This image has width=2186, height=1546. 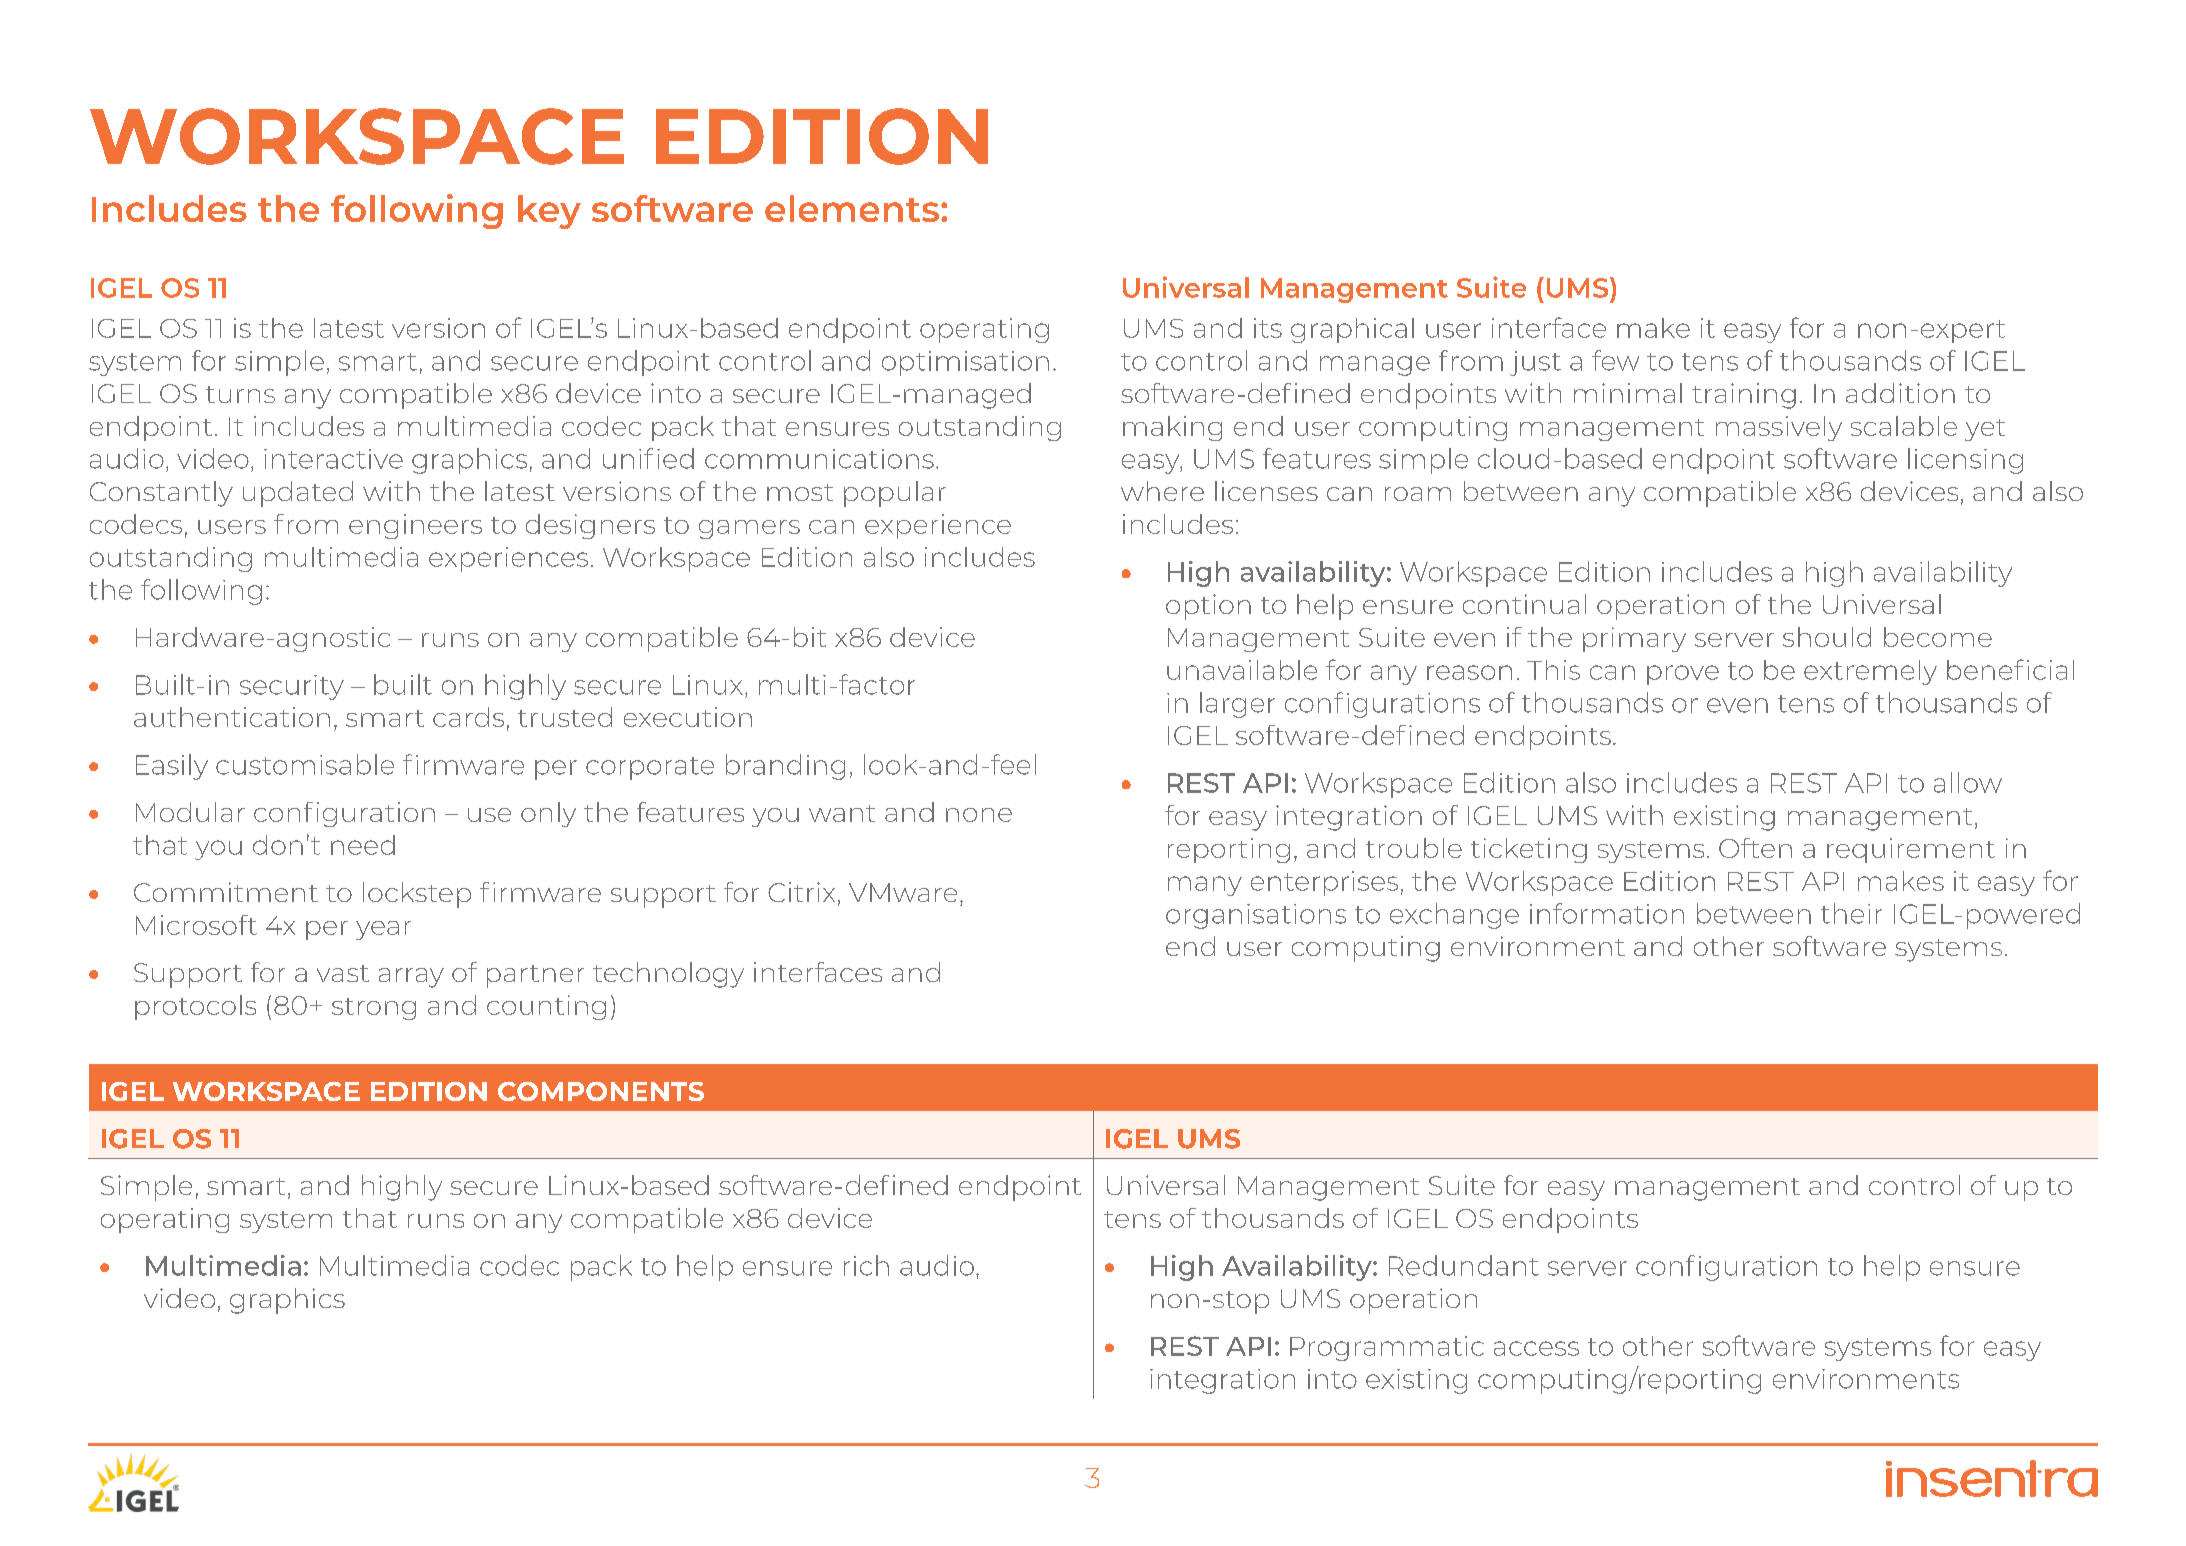 What do you see at coordinates (1387, 1348) in the image?
I see `Programmatic` at bounding box center [1387, 1348].
